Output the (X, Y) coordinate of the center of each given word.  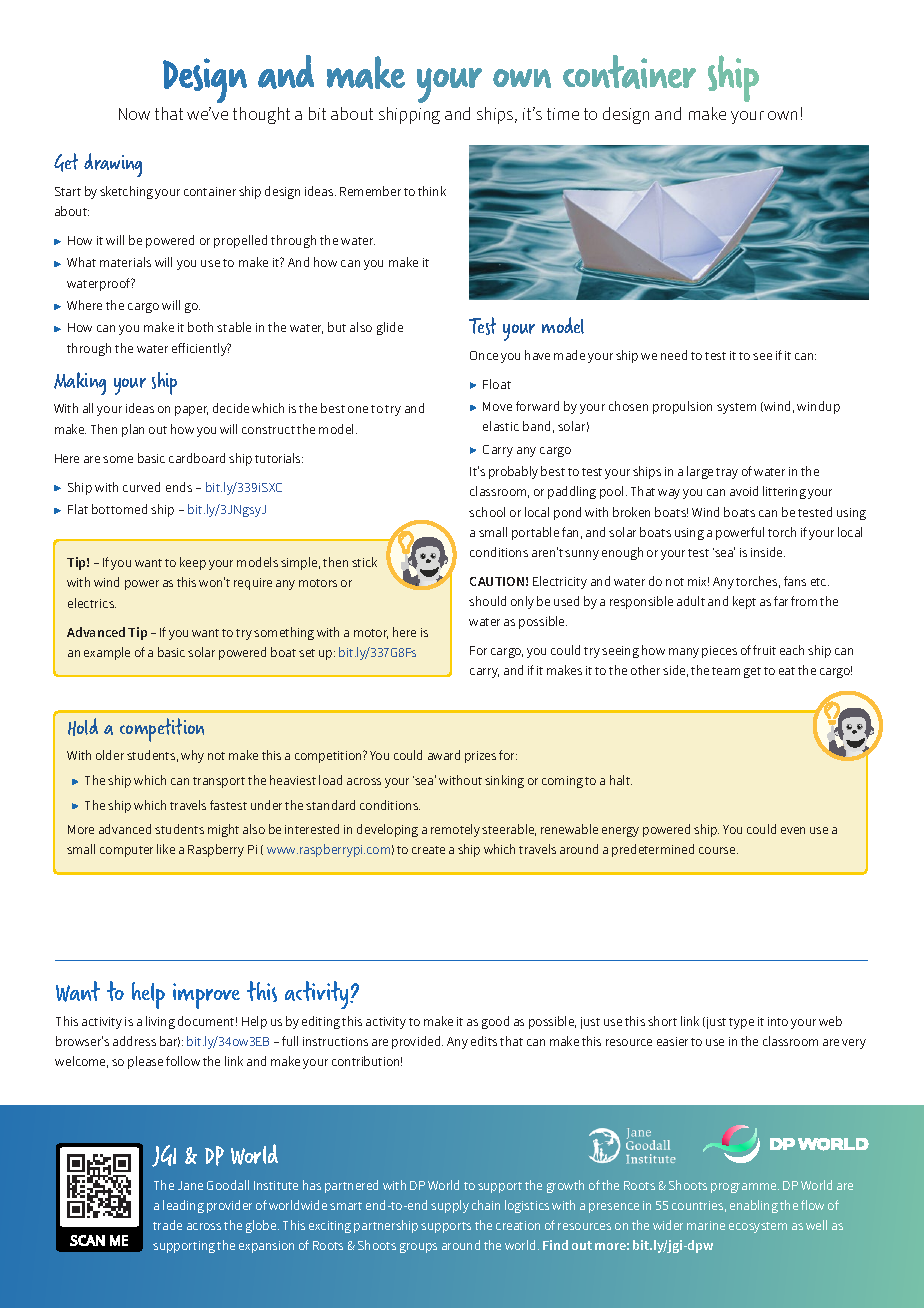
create (428, 850)
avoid (744, 491)
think (432, 191)
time (563, 114)
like (166, 849)
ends (179, 487)
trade (167, 1225)
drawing (113, 165)
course (718, 850)
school (487, 512)
